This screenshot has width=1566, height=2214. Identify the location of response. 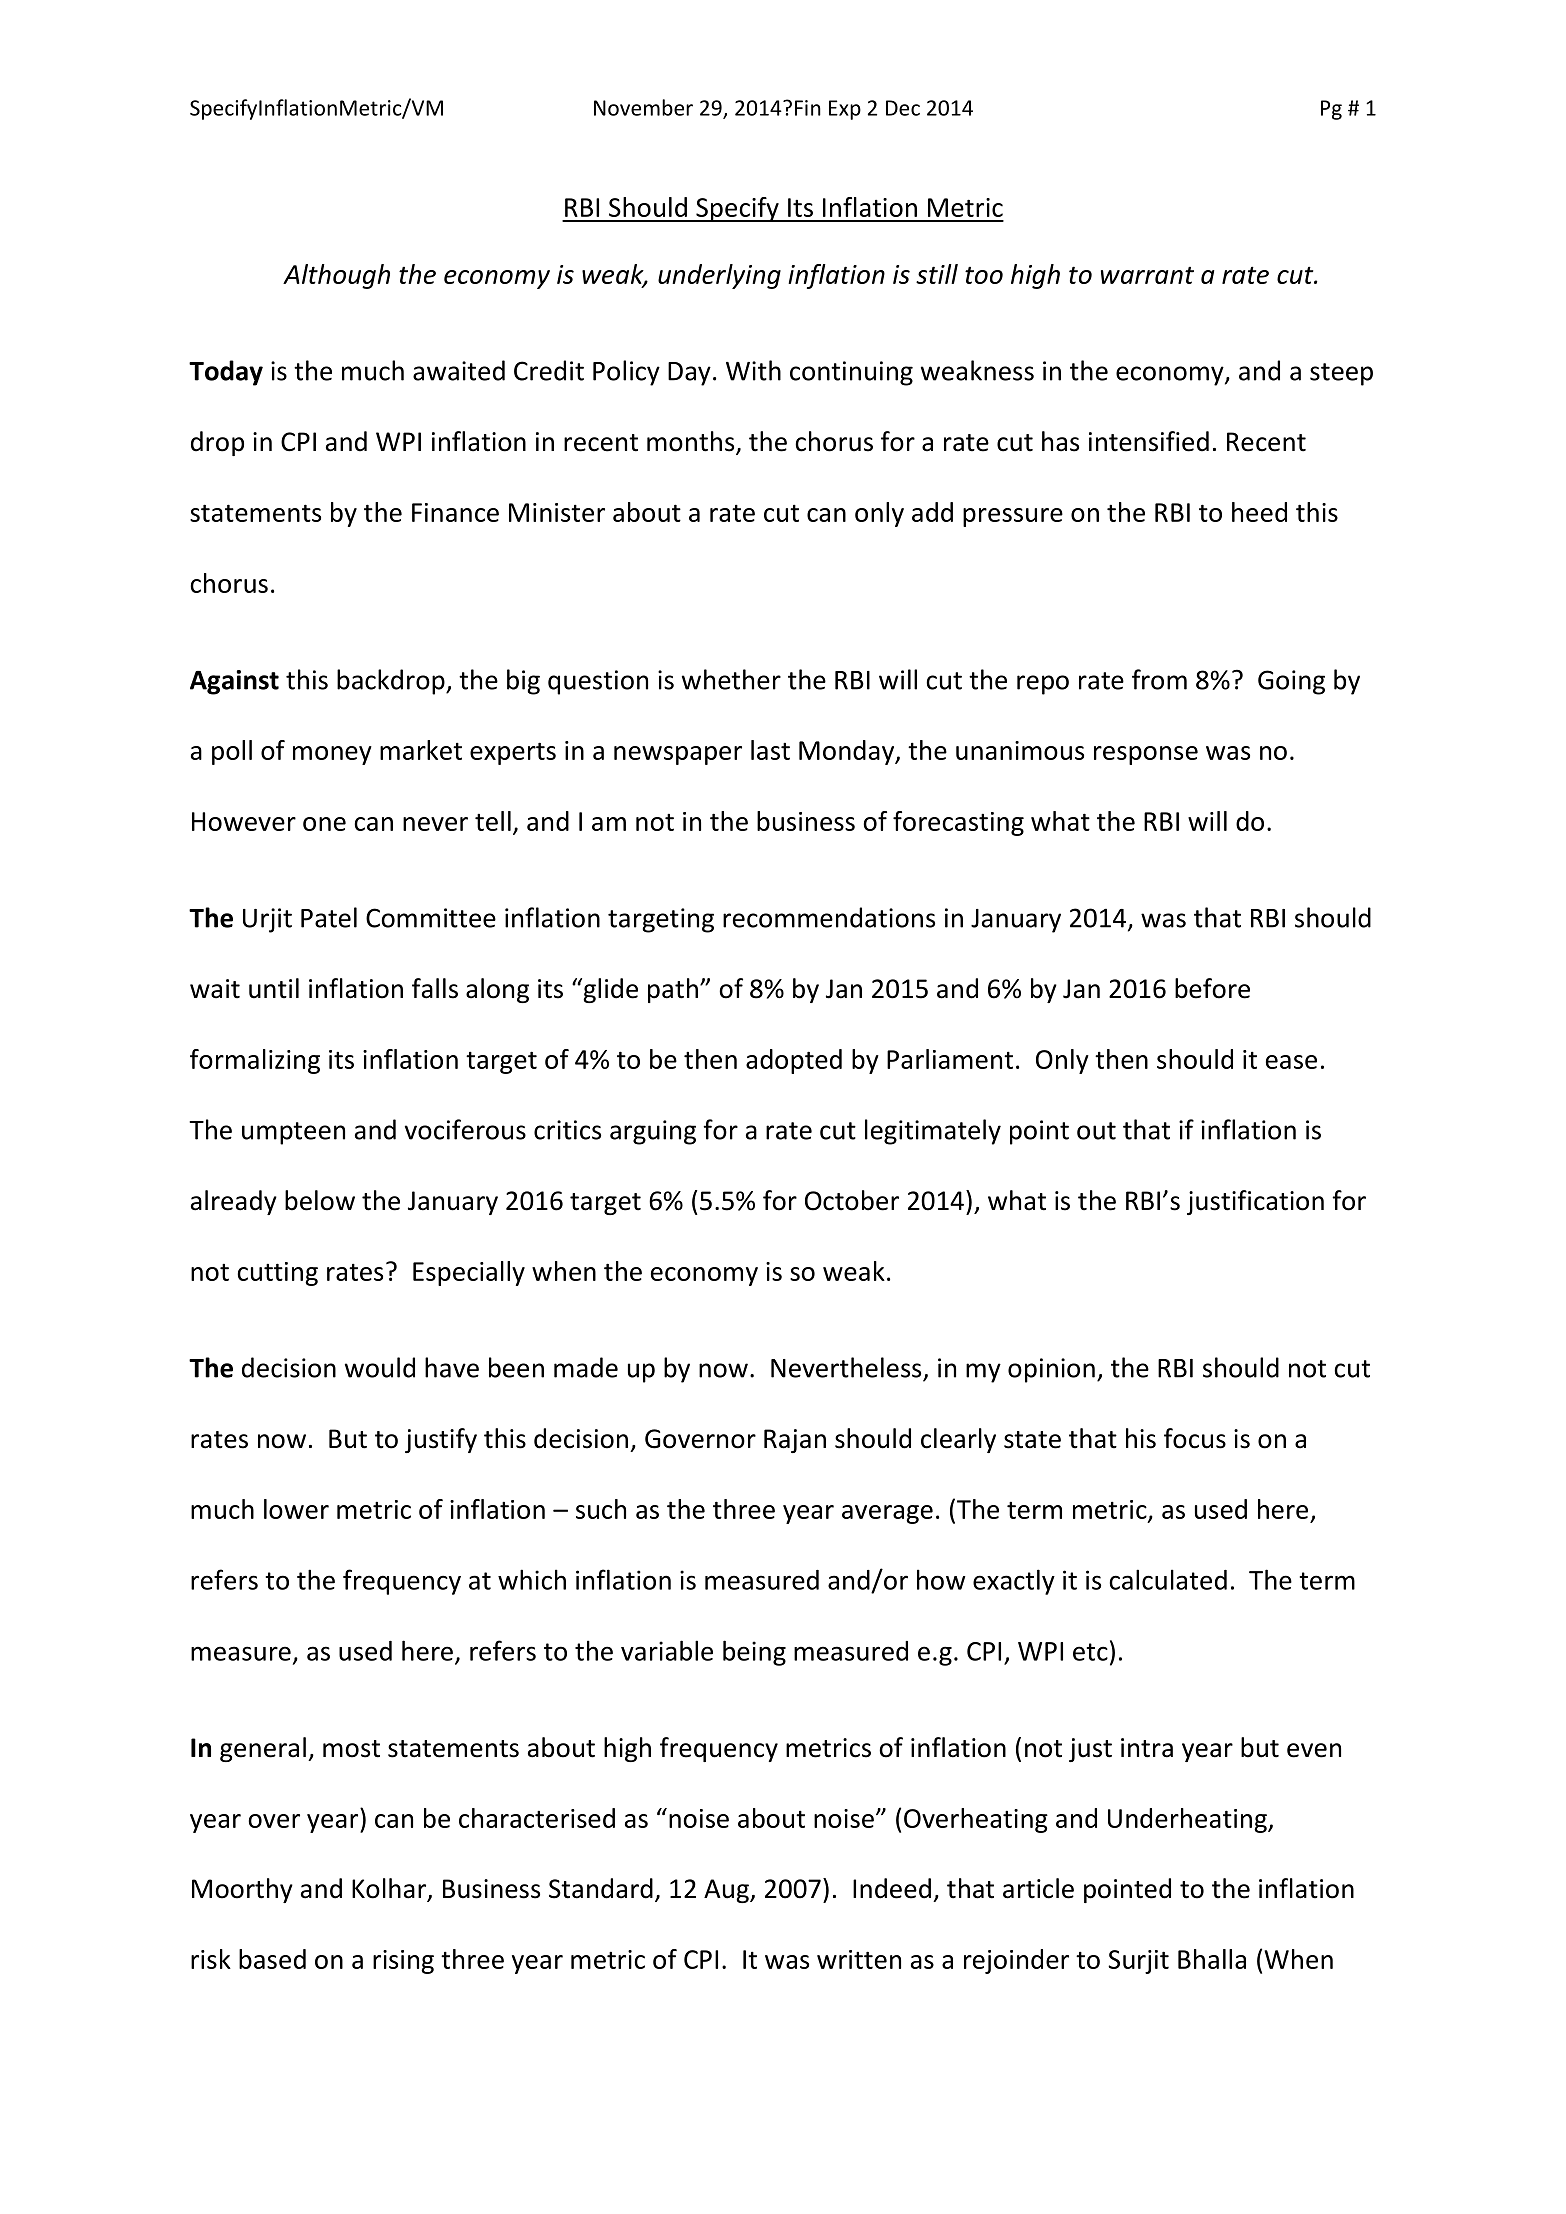
(1146, 755).
